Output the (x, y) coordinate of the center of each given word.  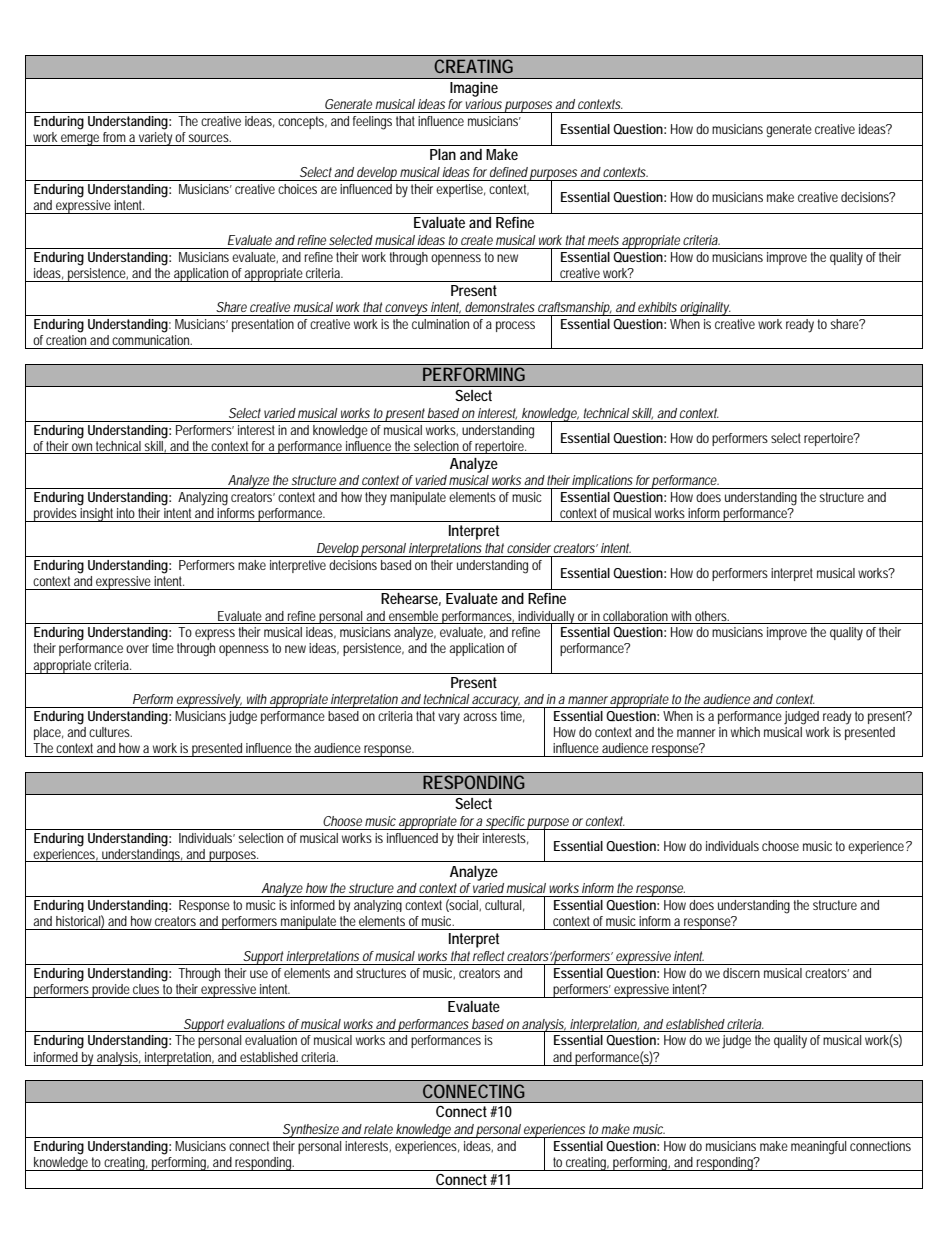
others (712, 616)
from (114, 137)
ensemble (413, 616)
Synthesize (310, 1131)
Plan (443, 154)
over (137, 649)
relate (378, 1129)
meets (603, 240)
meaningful (818, 1148)
